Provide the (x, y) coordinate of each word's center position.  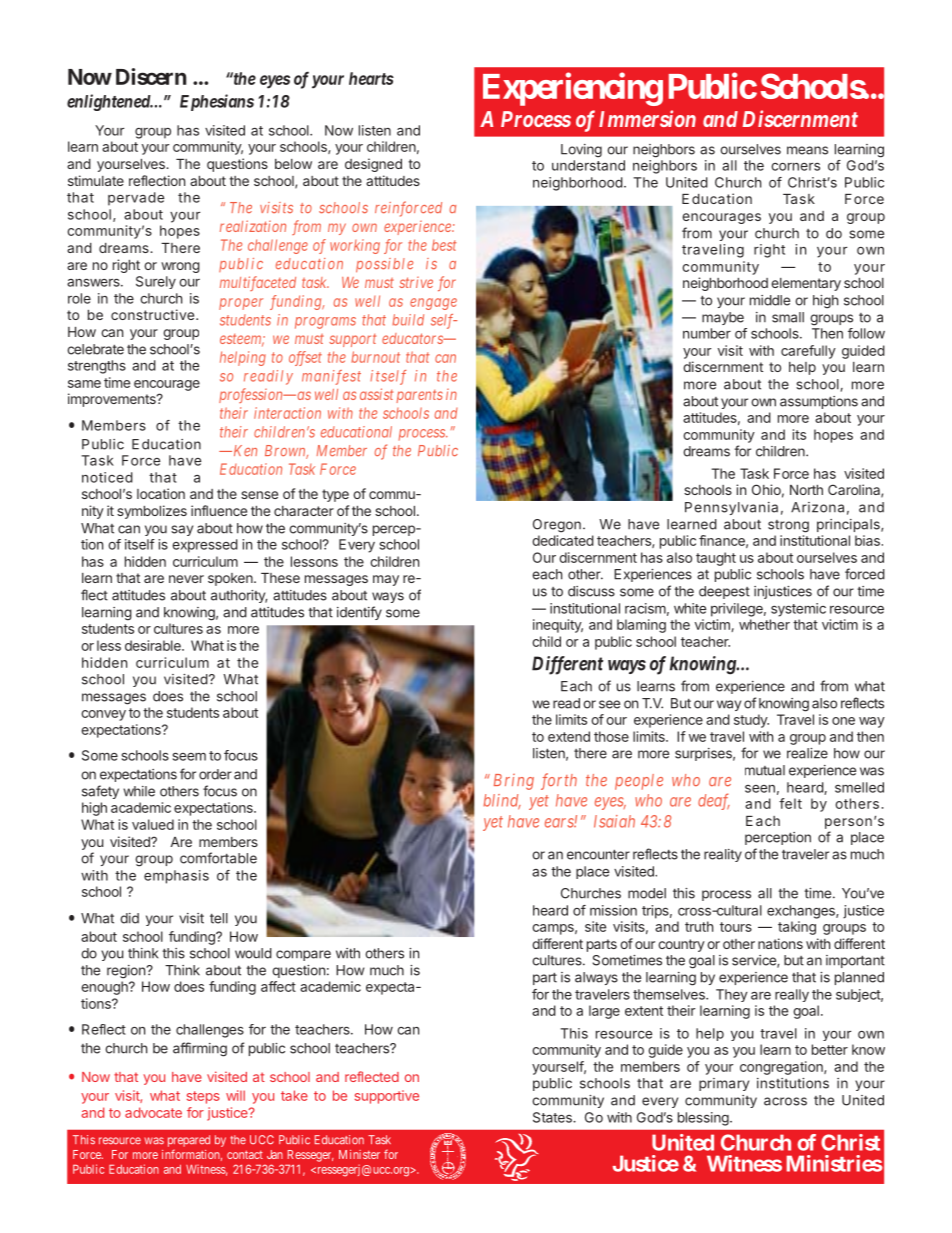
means (807, 150)
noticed (107, 477)
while (139, 791)
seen (760, 789)
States (553, 1117)
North (806, 490)
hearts (371, 78)
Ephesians (217, 102)
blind (502, 801)
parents (419, 396)
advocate (153, 1112)
